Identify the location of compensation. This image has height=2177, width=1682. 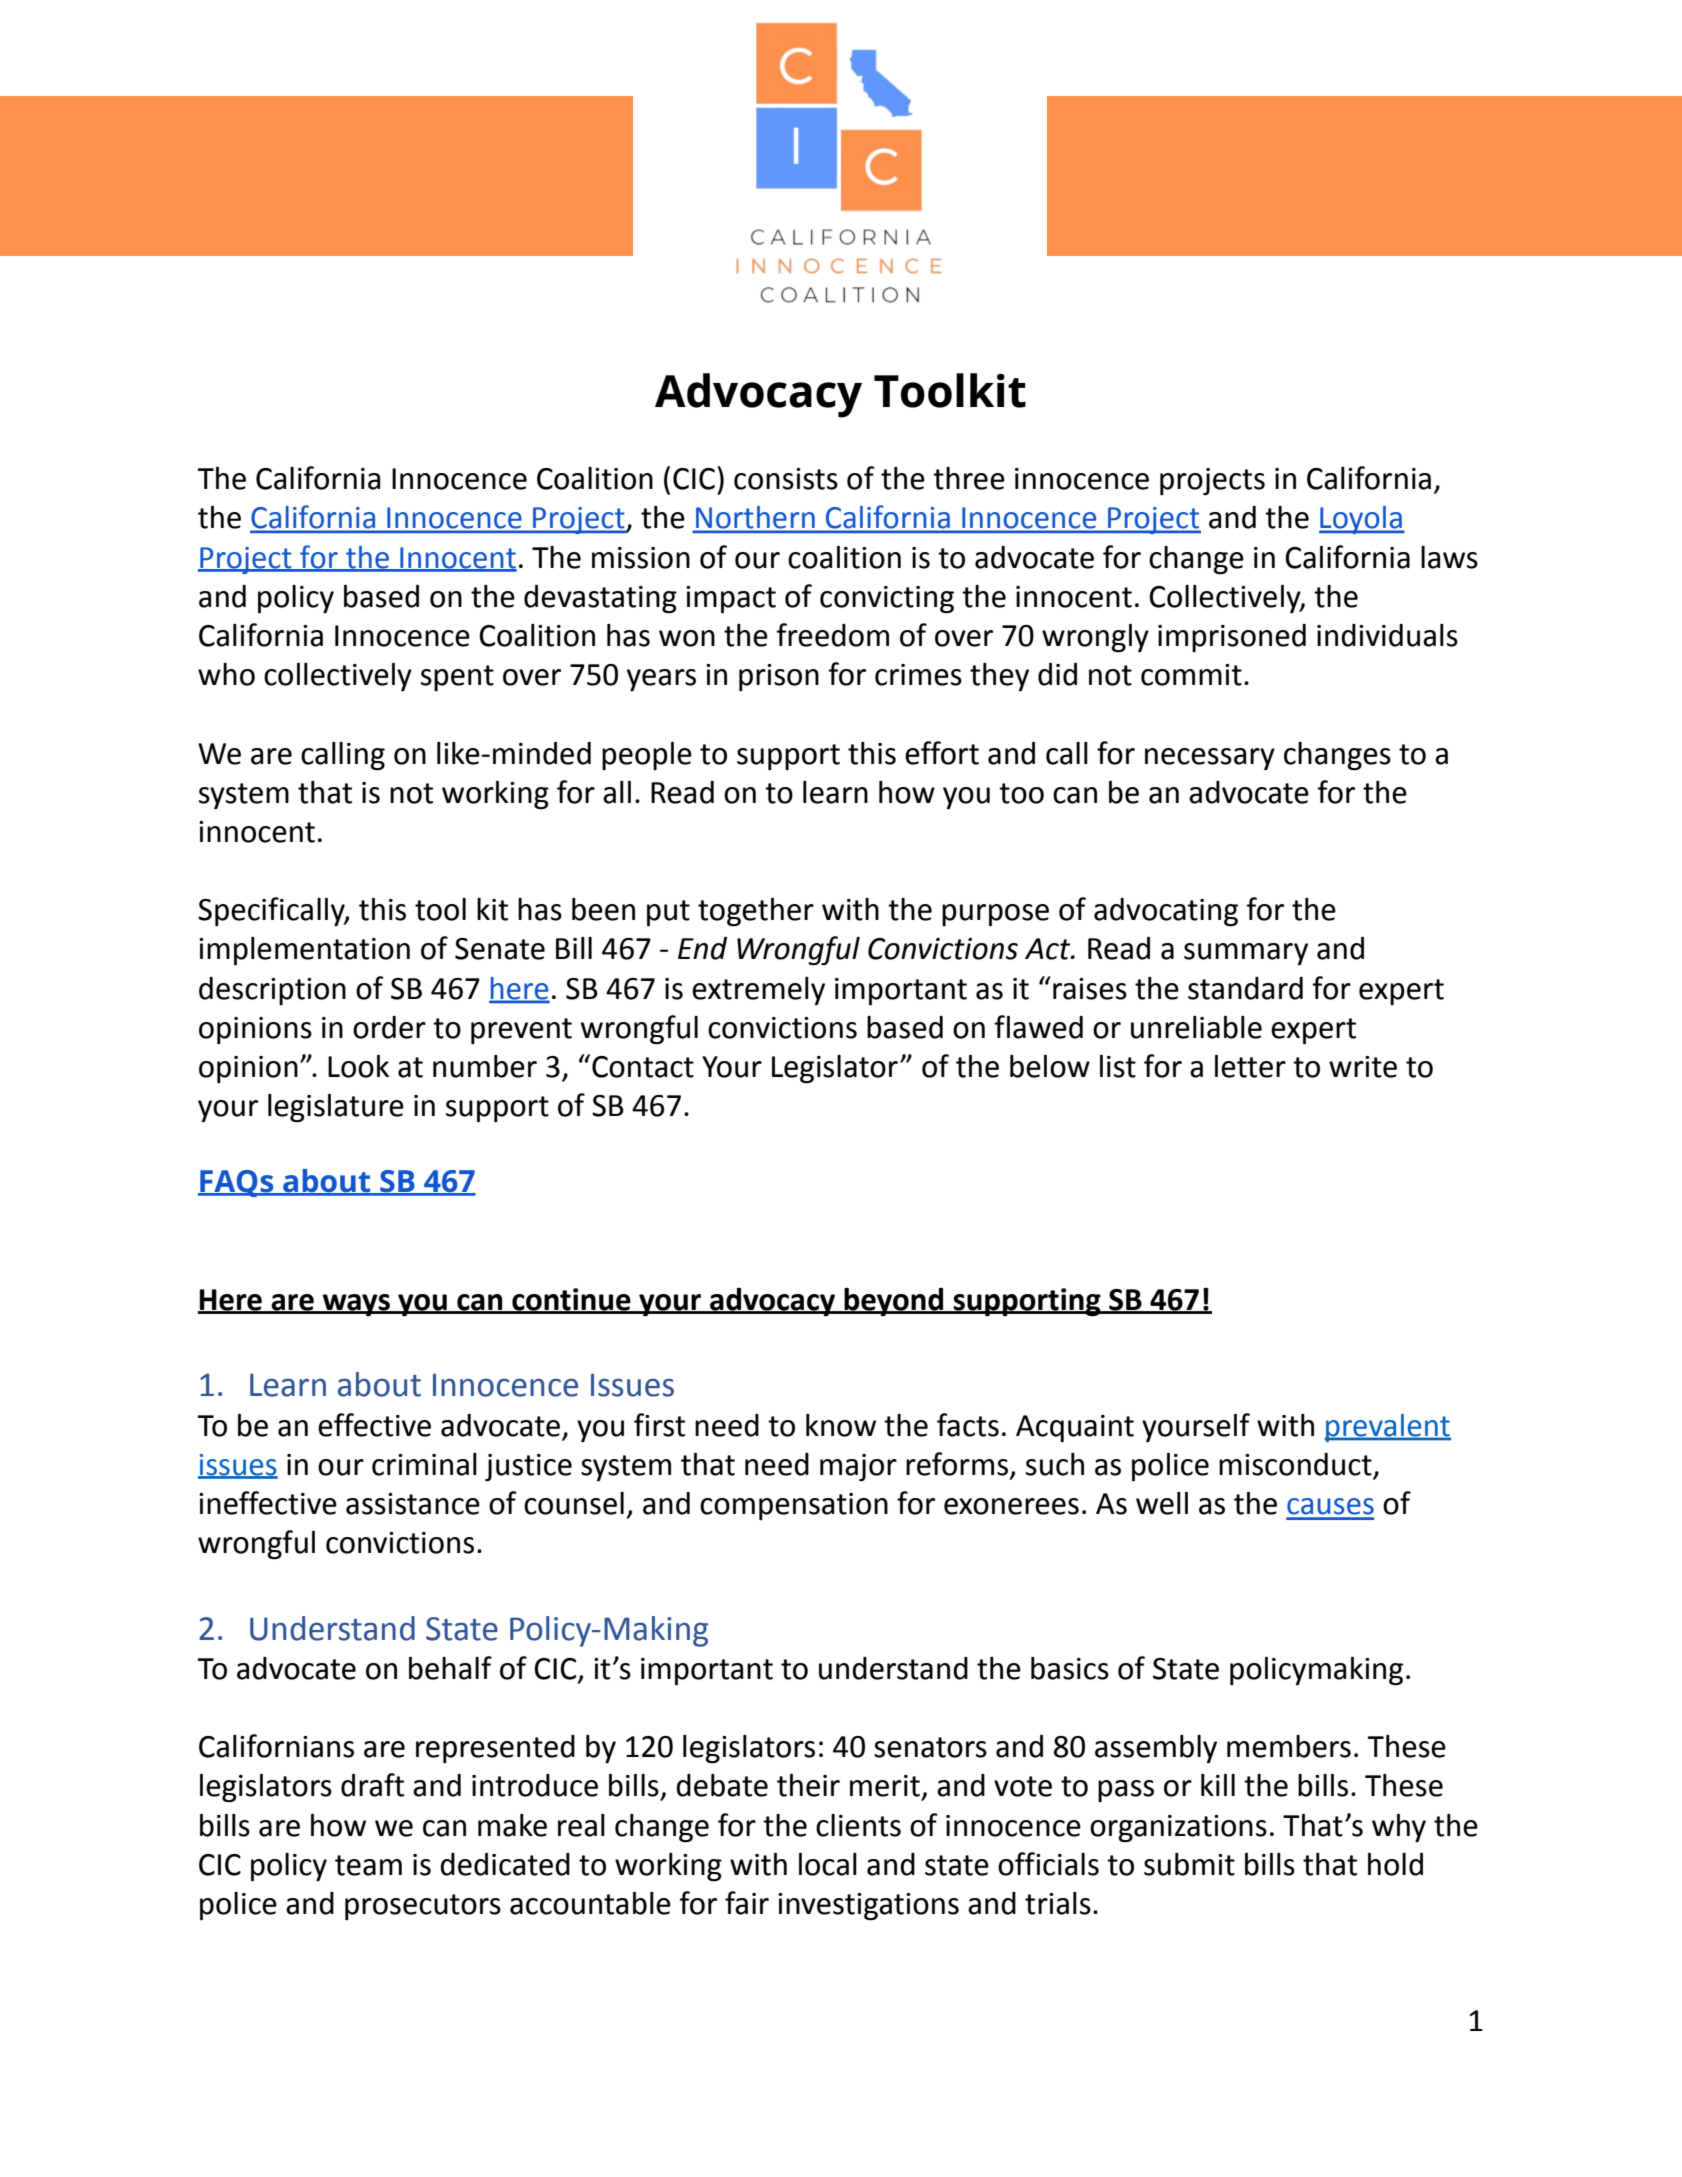
(794, 1506).
